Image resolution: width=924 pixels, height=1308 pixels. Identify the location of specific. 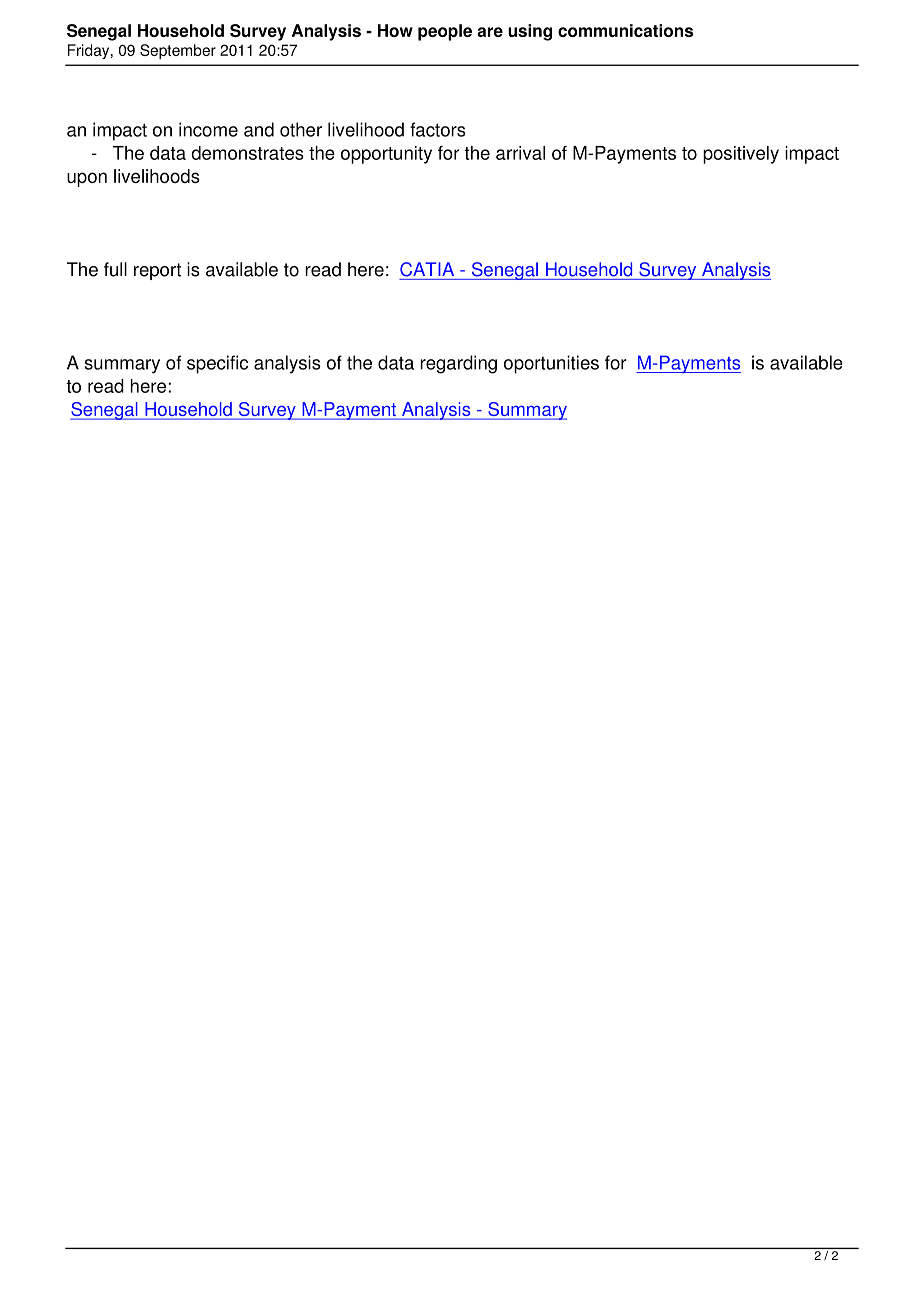
(217, 364).
